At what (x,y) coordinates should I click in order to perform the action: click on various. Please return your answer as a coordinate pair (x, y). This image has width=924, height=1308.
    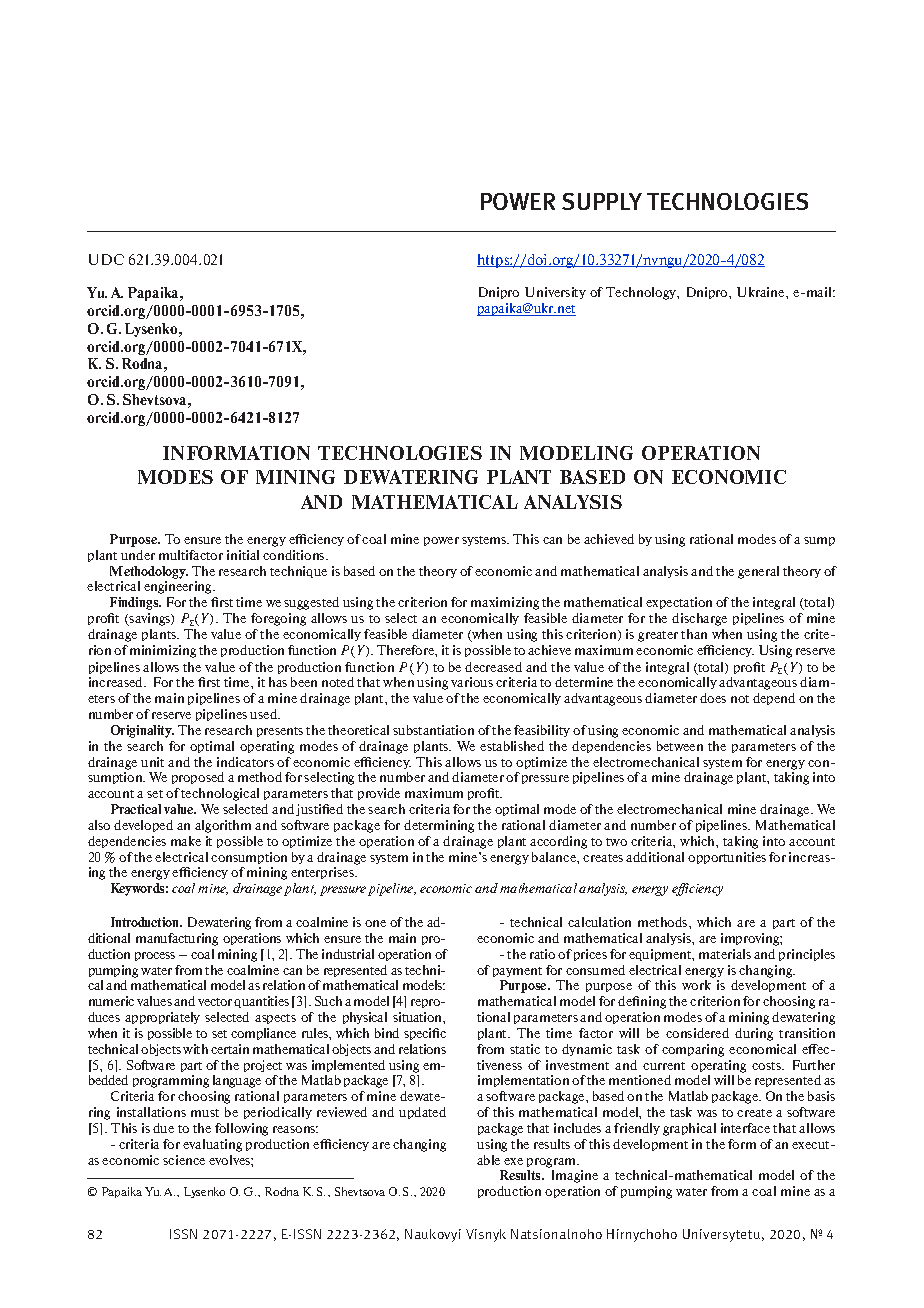
    Looking at the image, I should click on (472, 682).
